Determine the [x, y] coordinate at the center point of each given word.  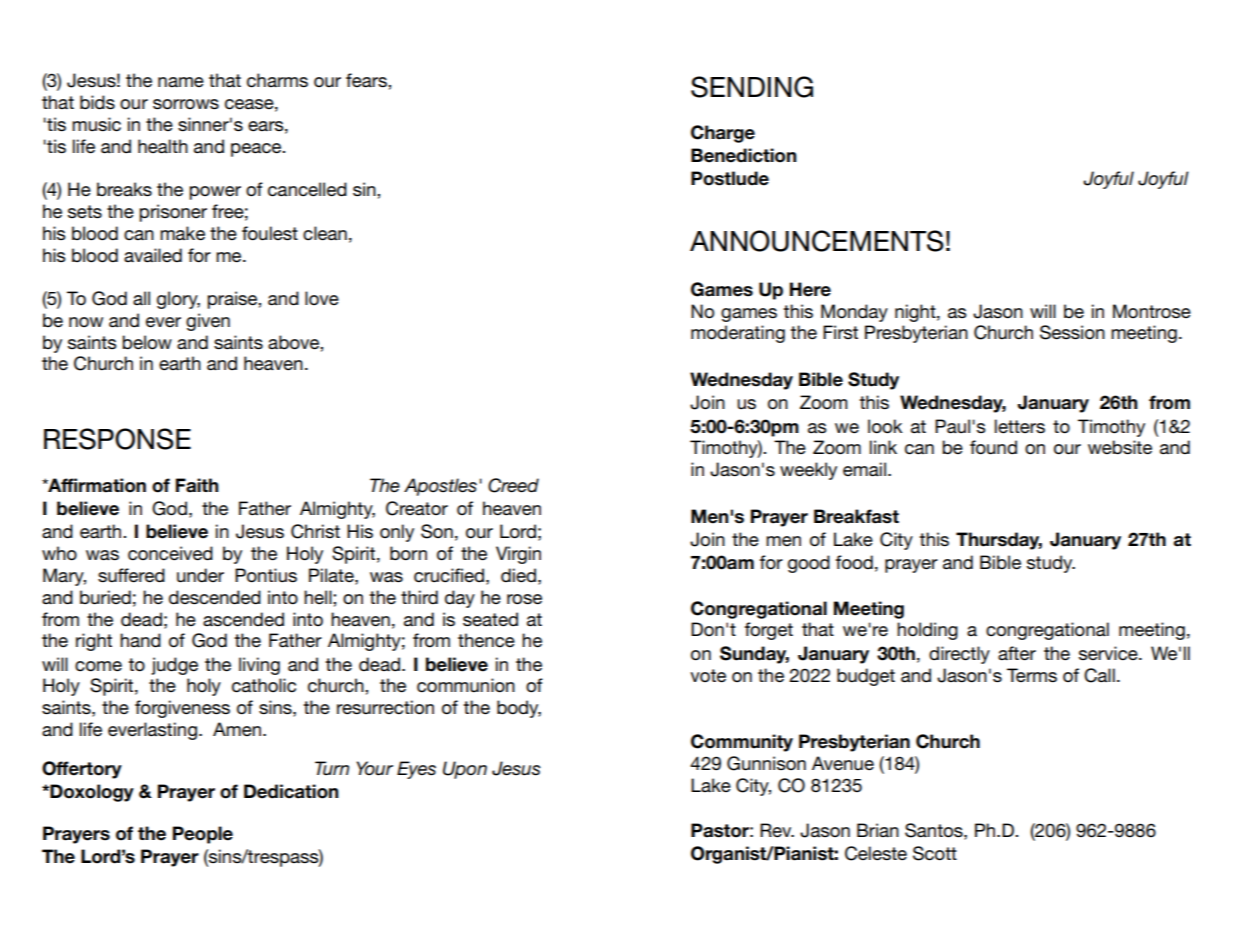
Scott [935, 853]
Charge [723, 134]
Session [1072, 332]
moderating [738, 334]
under [200, 575]
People [203, 835]
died [518, 575]
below [147, 342]
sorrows [186, 104]
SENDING [752, 87]
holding [927, 631]
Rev [777, 830]
